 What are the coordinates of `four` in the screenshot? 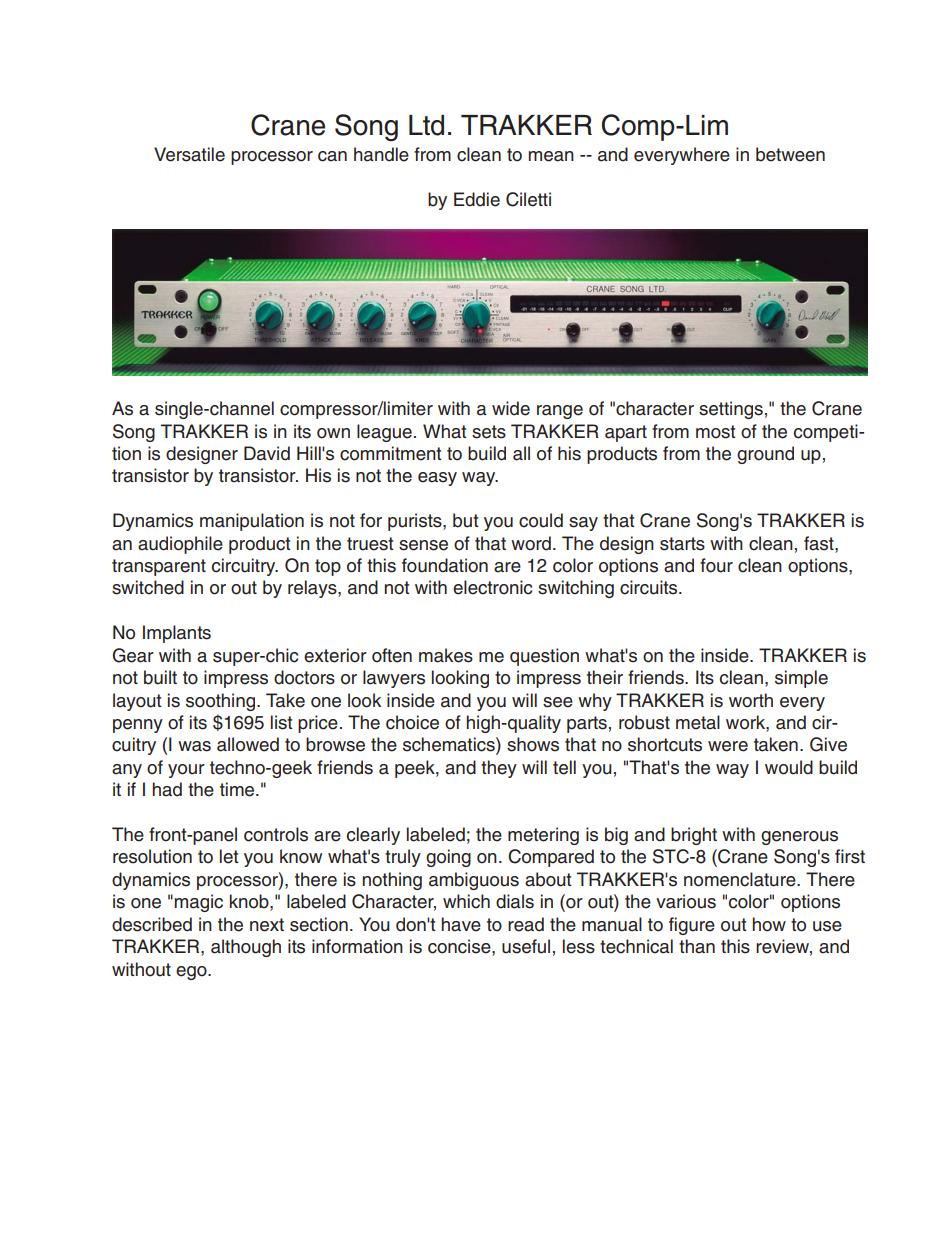 It's located at (716, 565).
